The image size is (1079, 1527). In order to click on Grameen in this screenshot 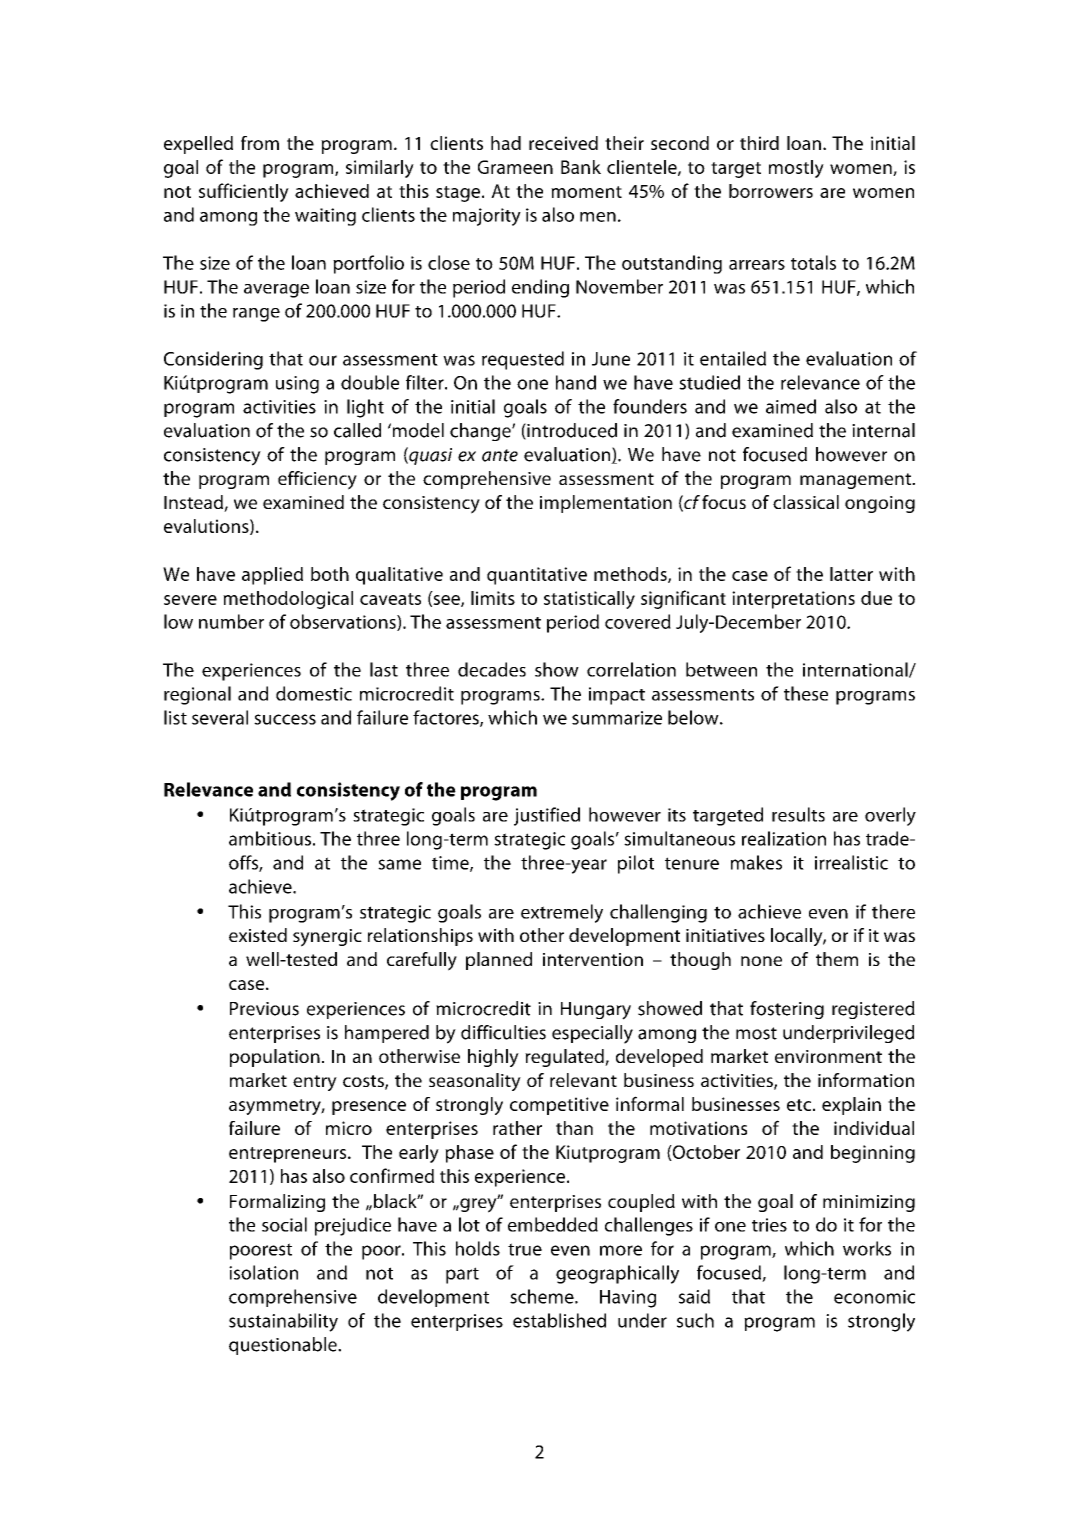, I will do `click(515, 167)`.
